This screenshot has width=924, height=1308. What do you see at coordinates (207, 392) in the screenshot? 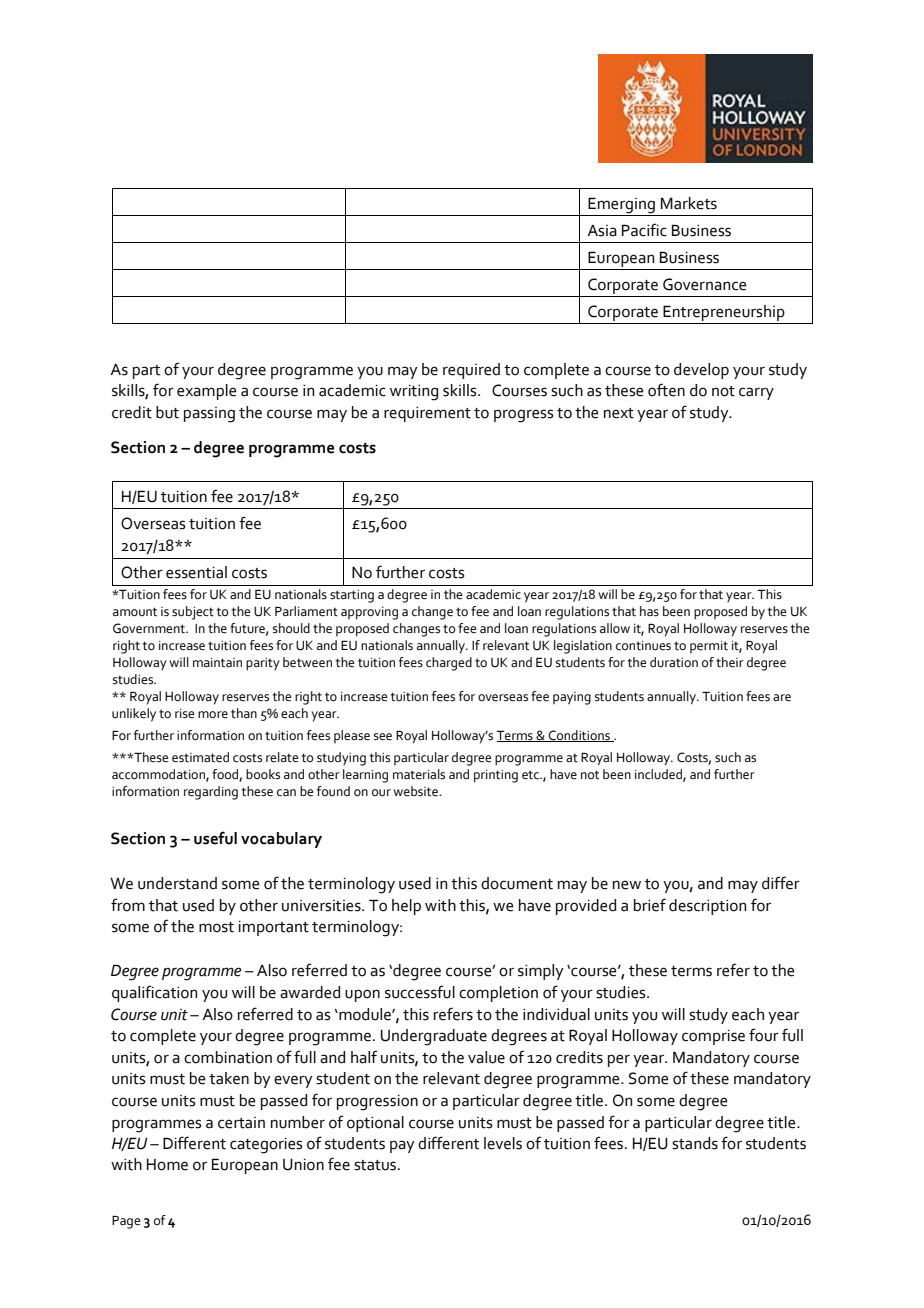
I see `example` at bounding box center [207, 392].
